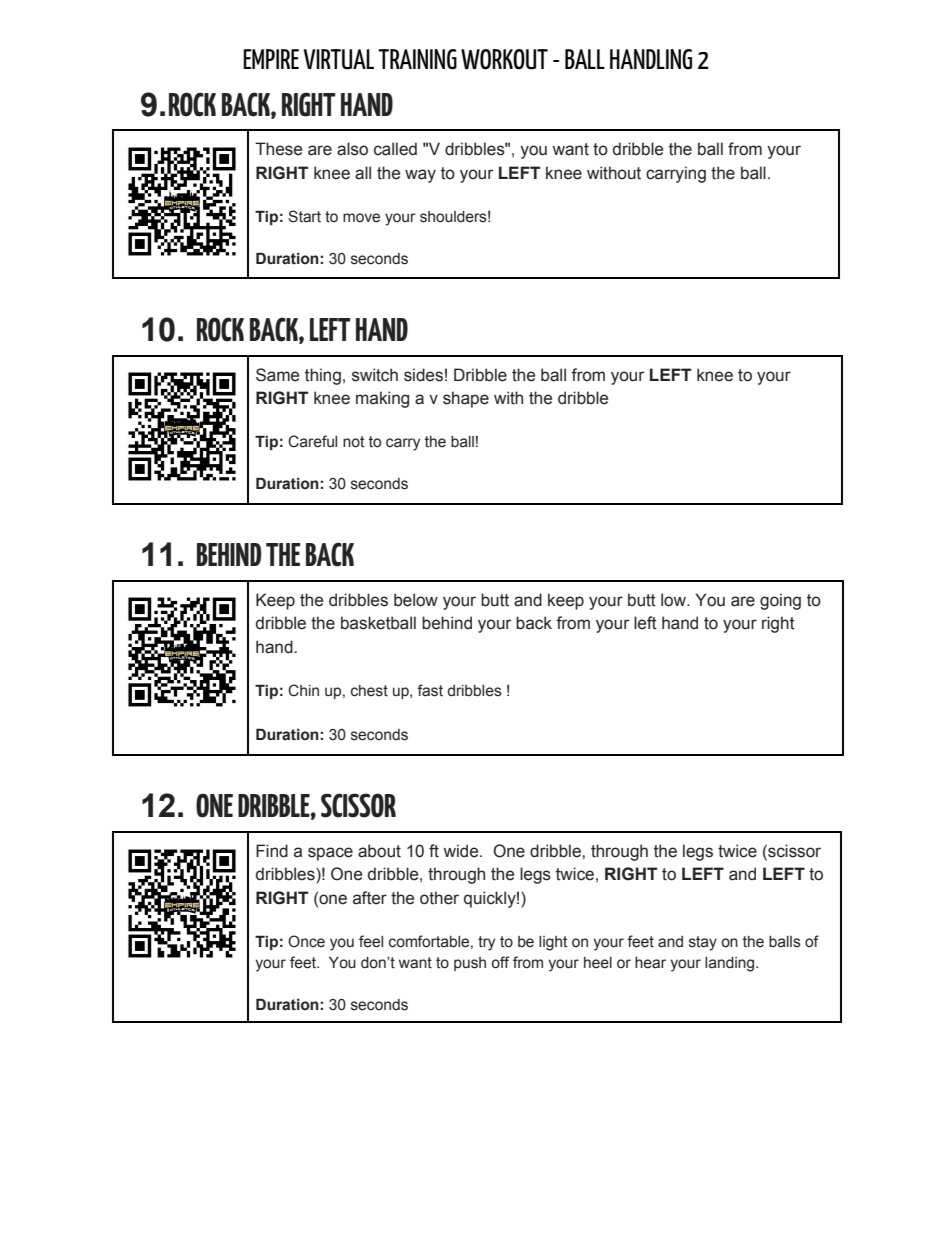 This page has height=1233, width=952. Describe the element at coordinates (780, 601) in the page. I see `going` at that location.
